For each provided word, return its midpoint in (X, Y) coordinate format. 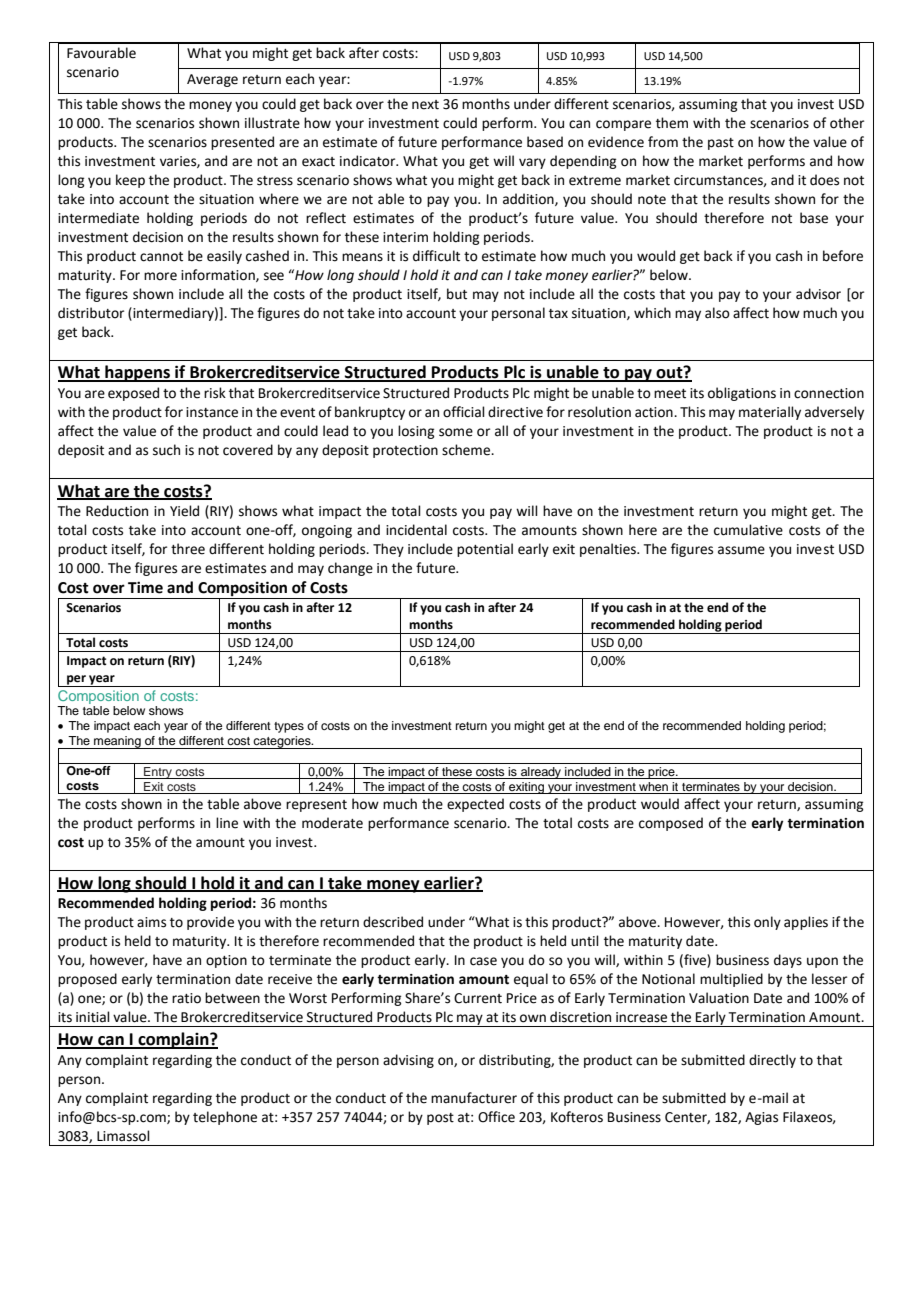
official (464, 412)
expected (475, 805)
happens (137, 373)
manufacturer (474, 1098)
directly (772, 1061)
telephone (225, 1118)
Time (145, 587)
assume (741, 550)
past (721, 144)
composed (671, 824)
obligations (742, 394)
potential (485, 550)
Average (212, 80)
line (227, 823)
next (425, 105)
